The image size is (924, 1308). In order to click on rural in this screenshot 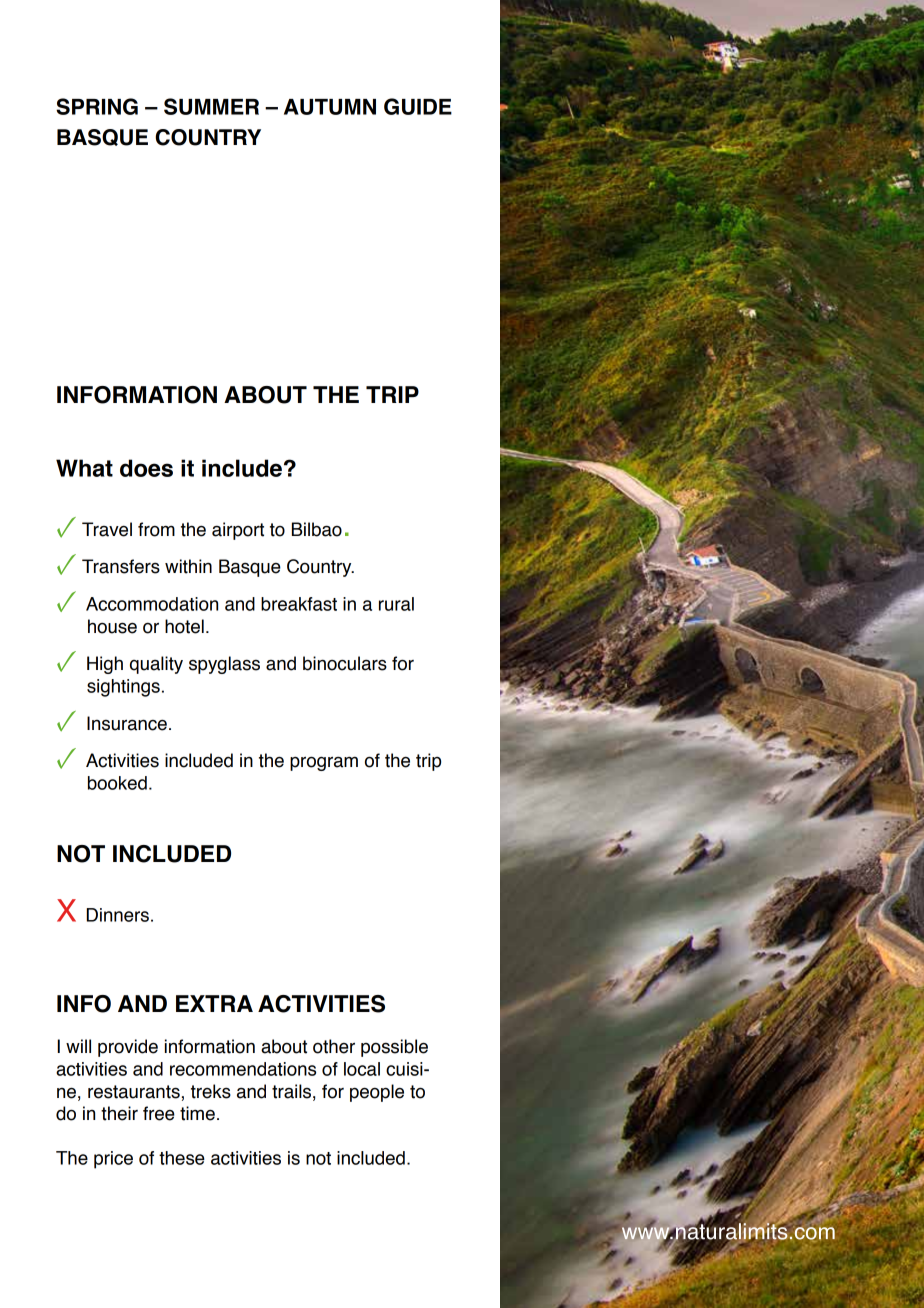, I will do `click(396, 604)`.
